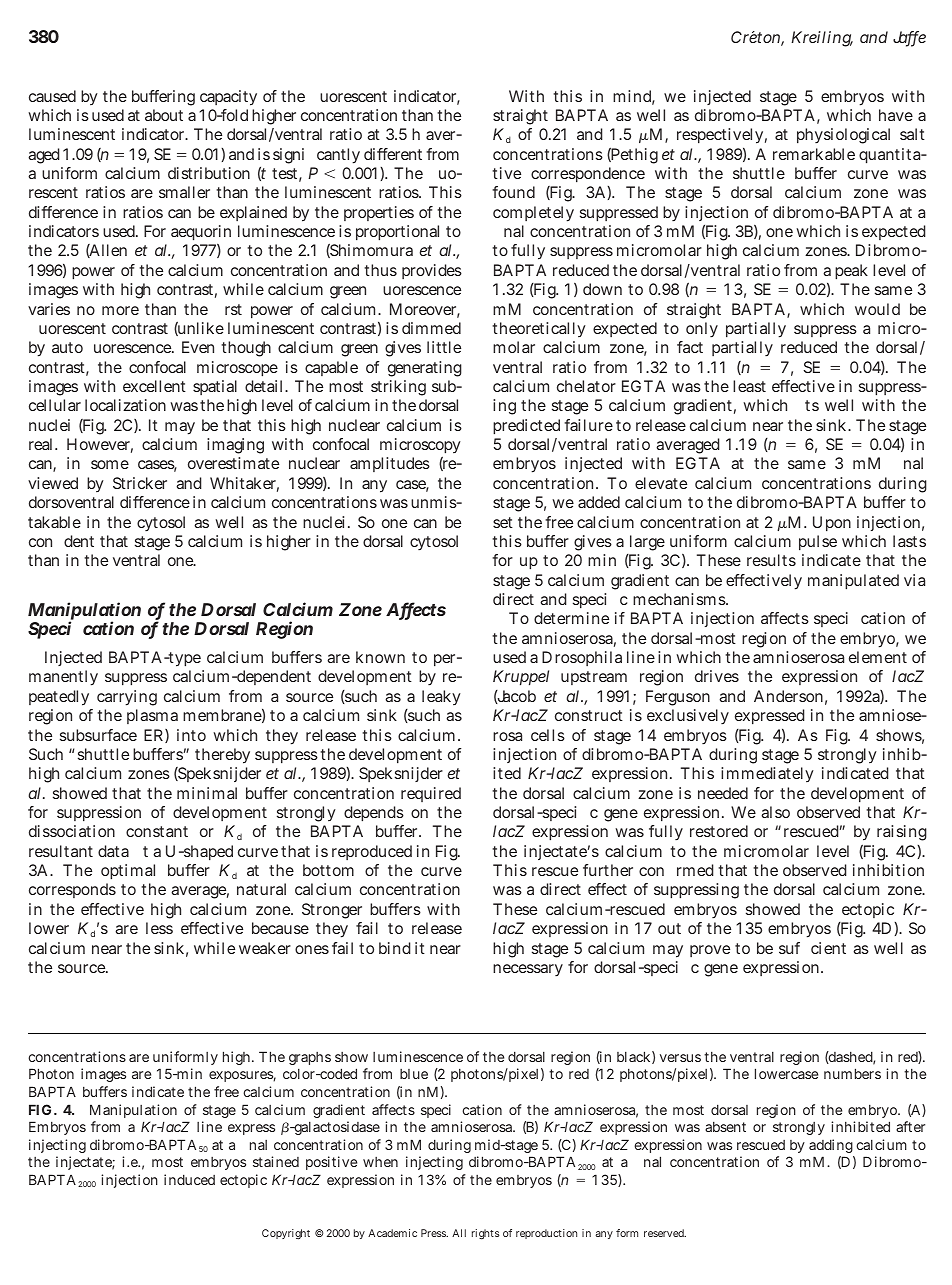 Image resolution: width=952 pixels, height=1285 pixels. Describe the element at coordinates (152, 716) in the screenshot. I see `plasma` at that location.
